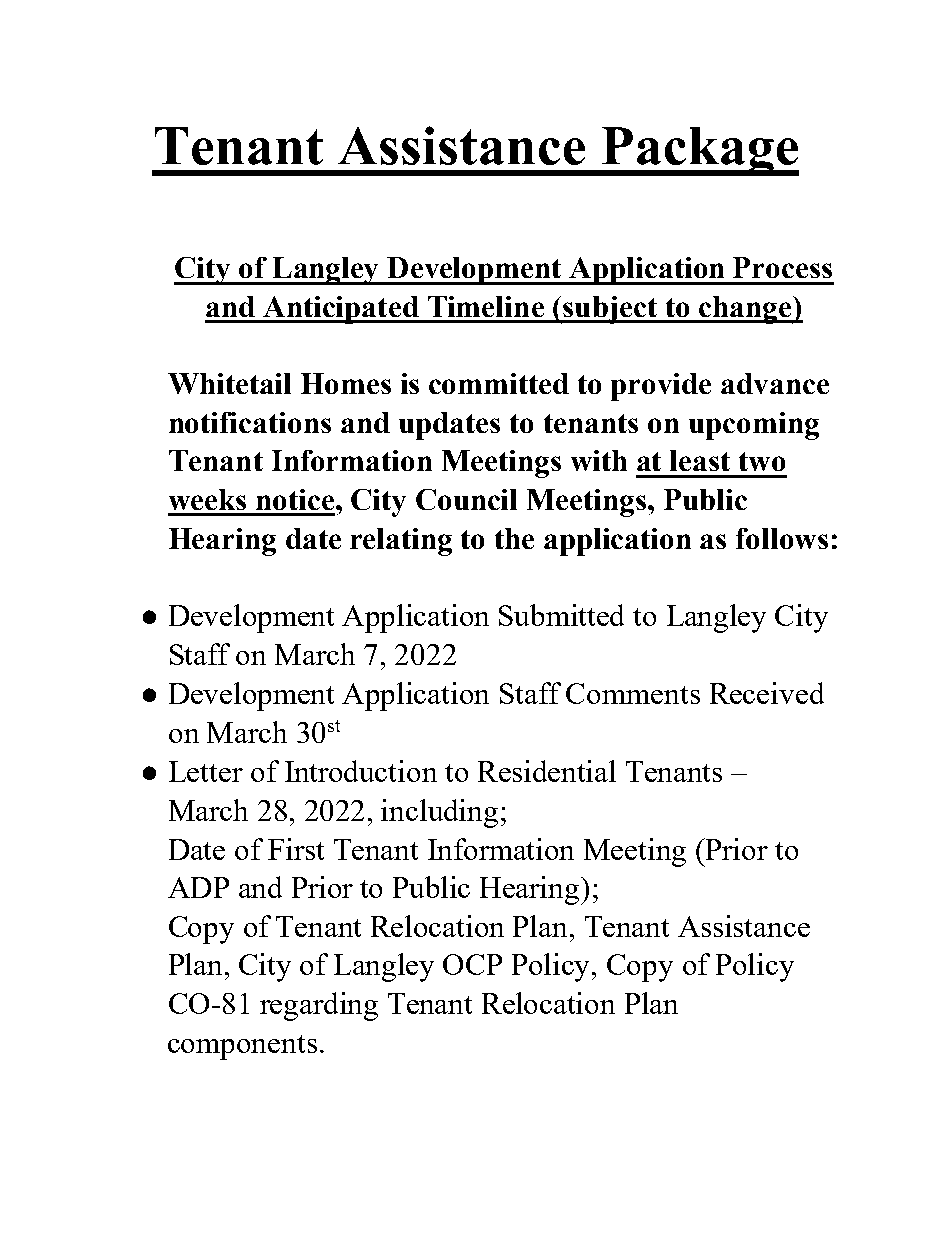 The height and width of the document is (1233, 952). What do you see at coordinates (499, 383) in the document?
I see `committed` at bounding box center [499, 383].
